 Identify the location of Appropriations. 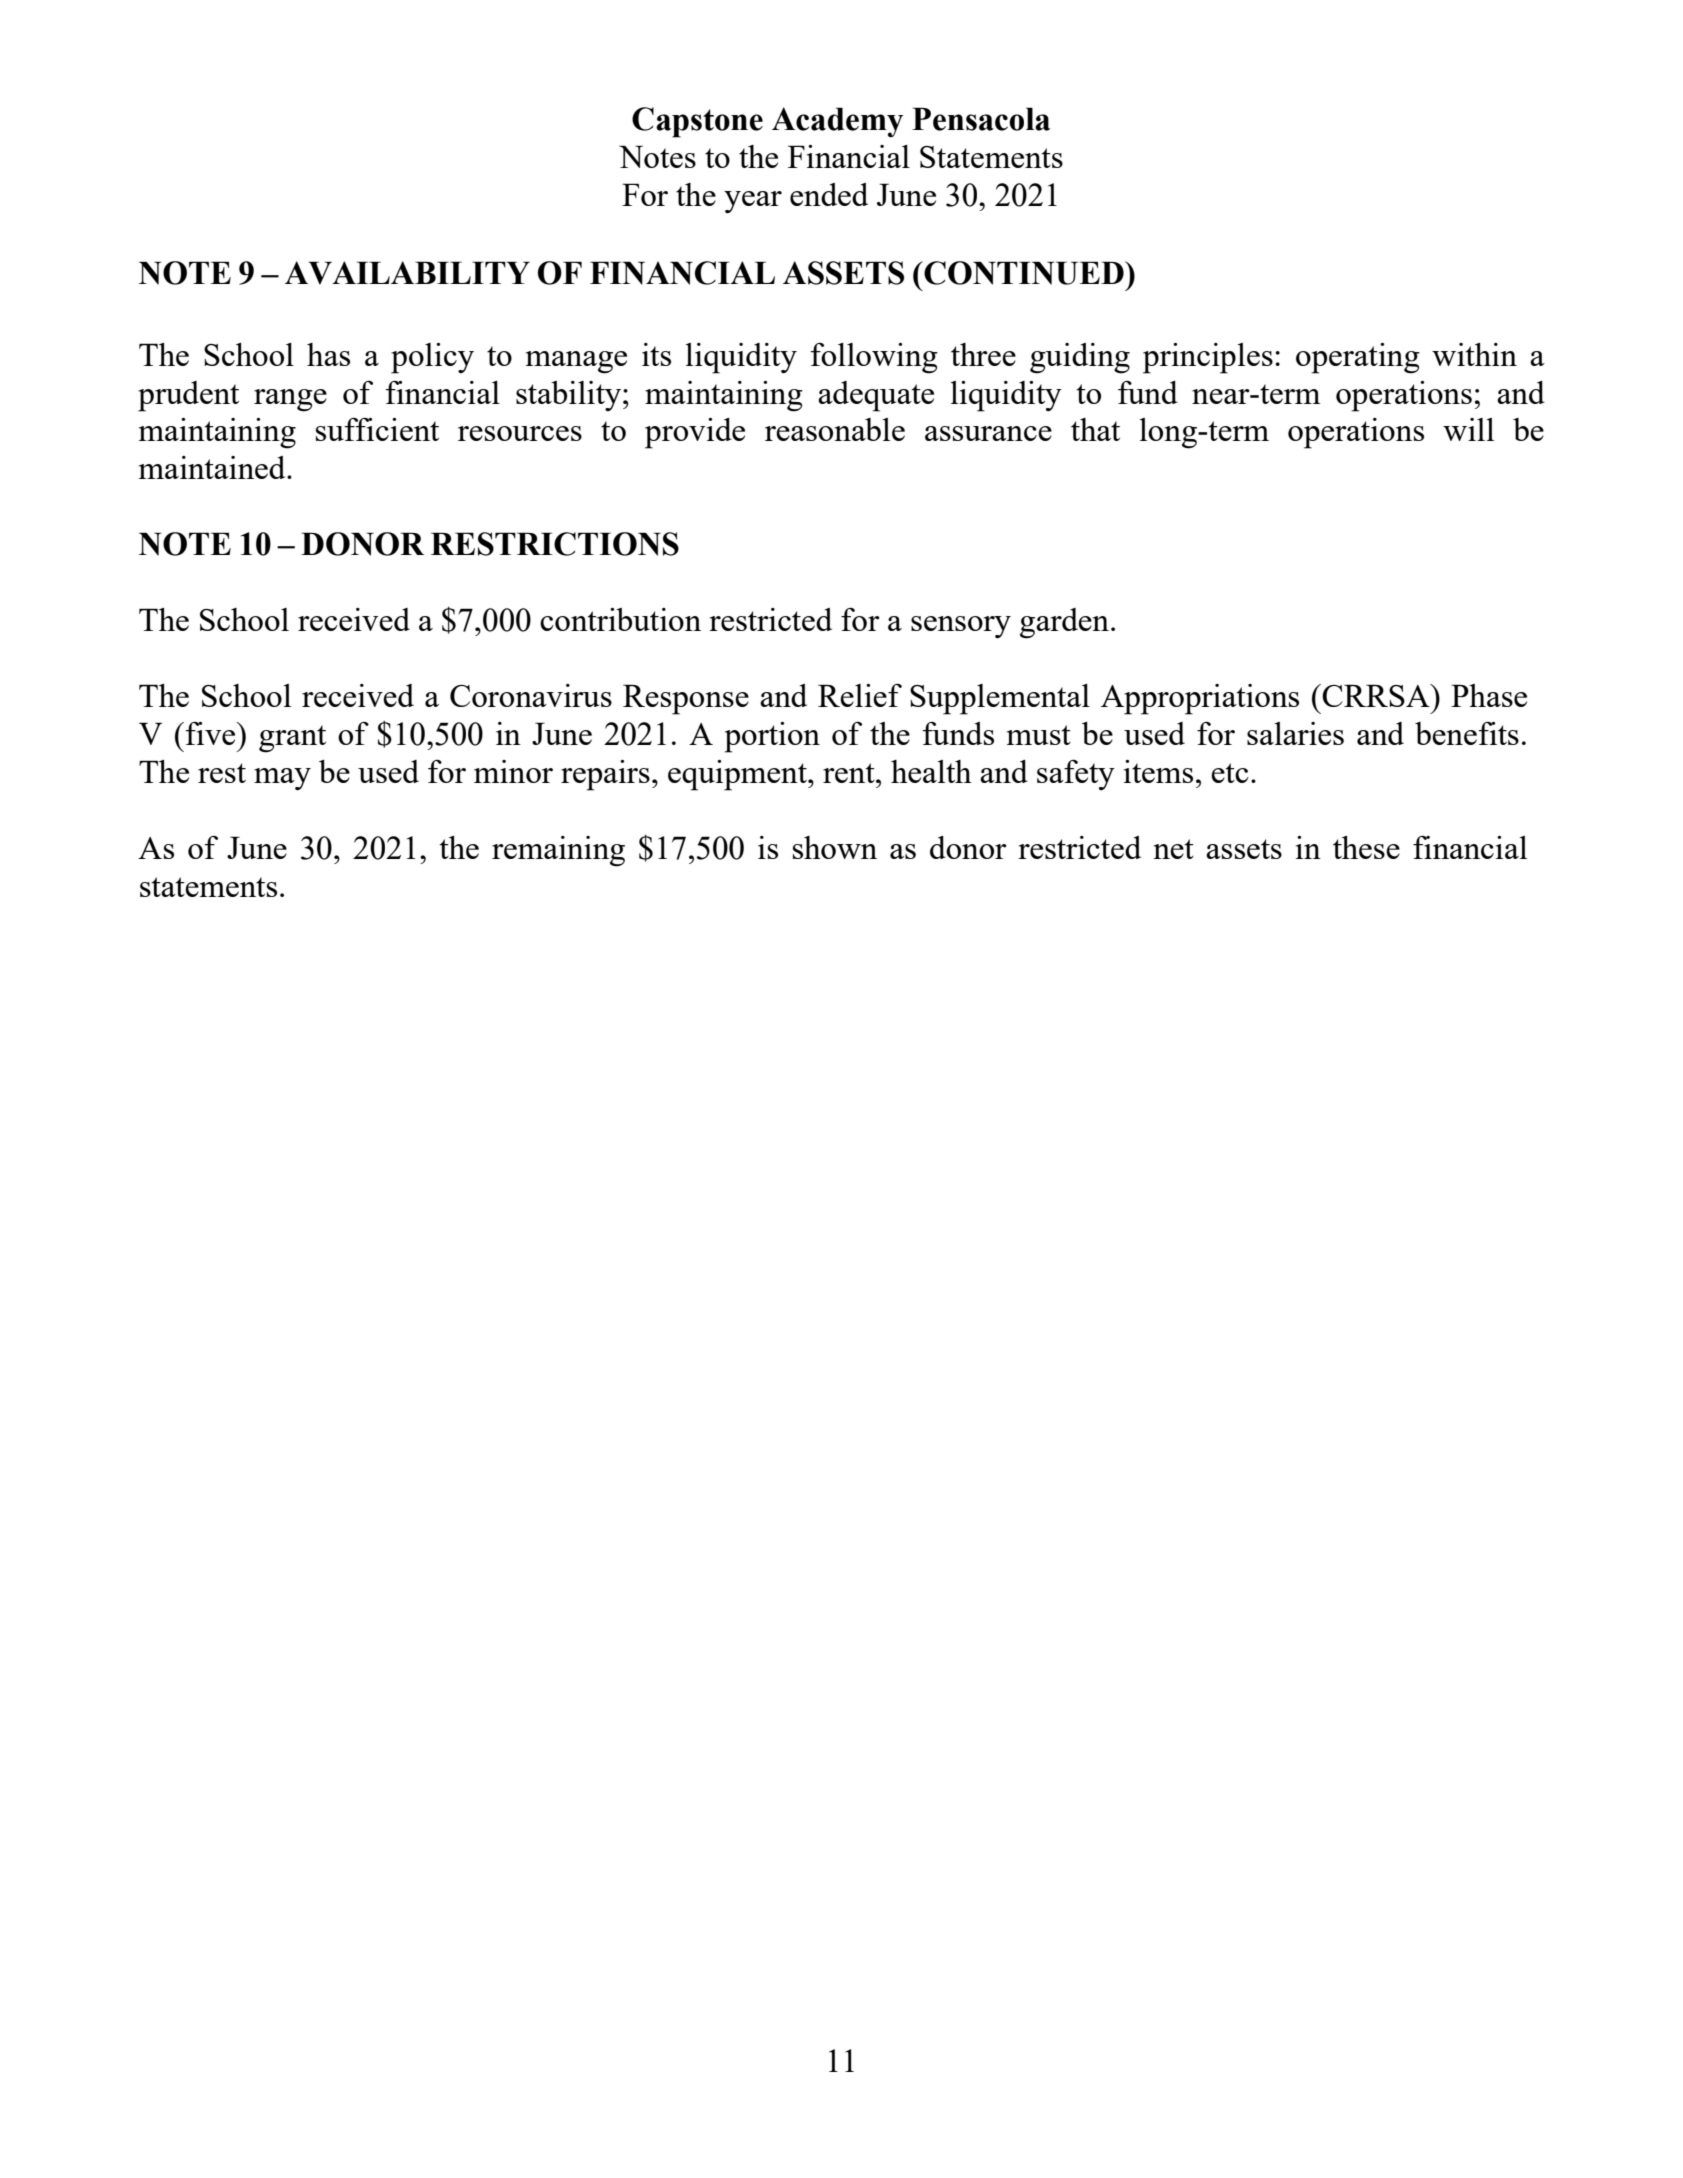
(1200, 699).
